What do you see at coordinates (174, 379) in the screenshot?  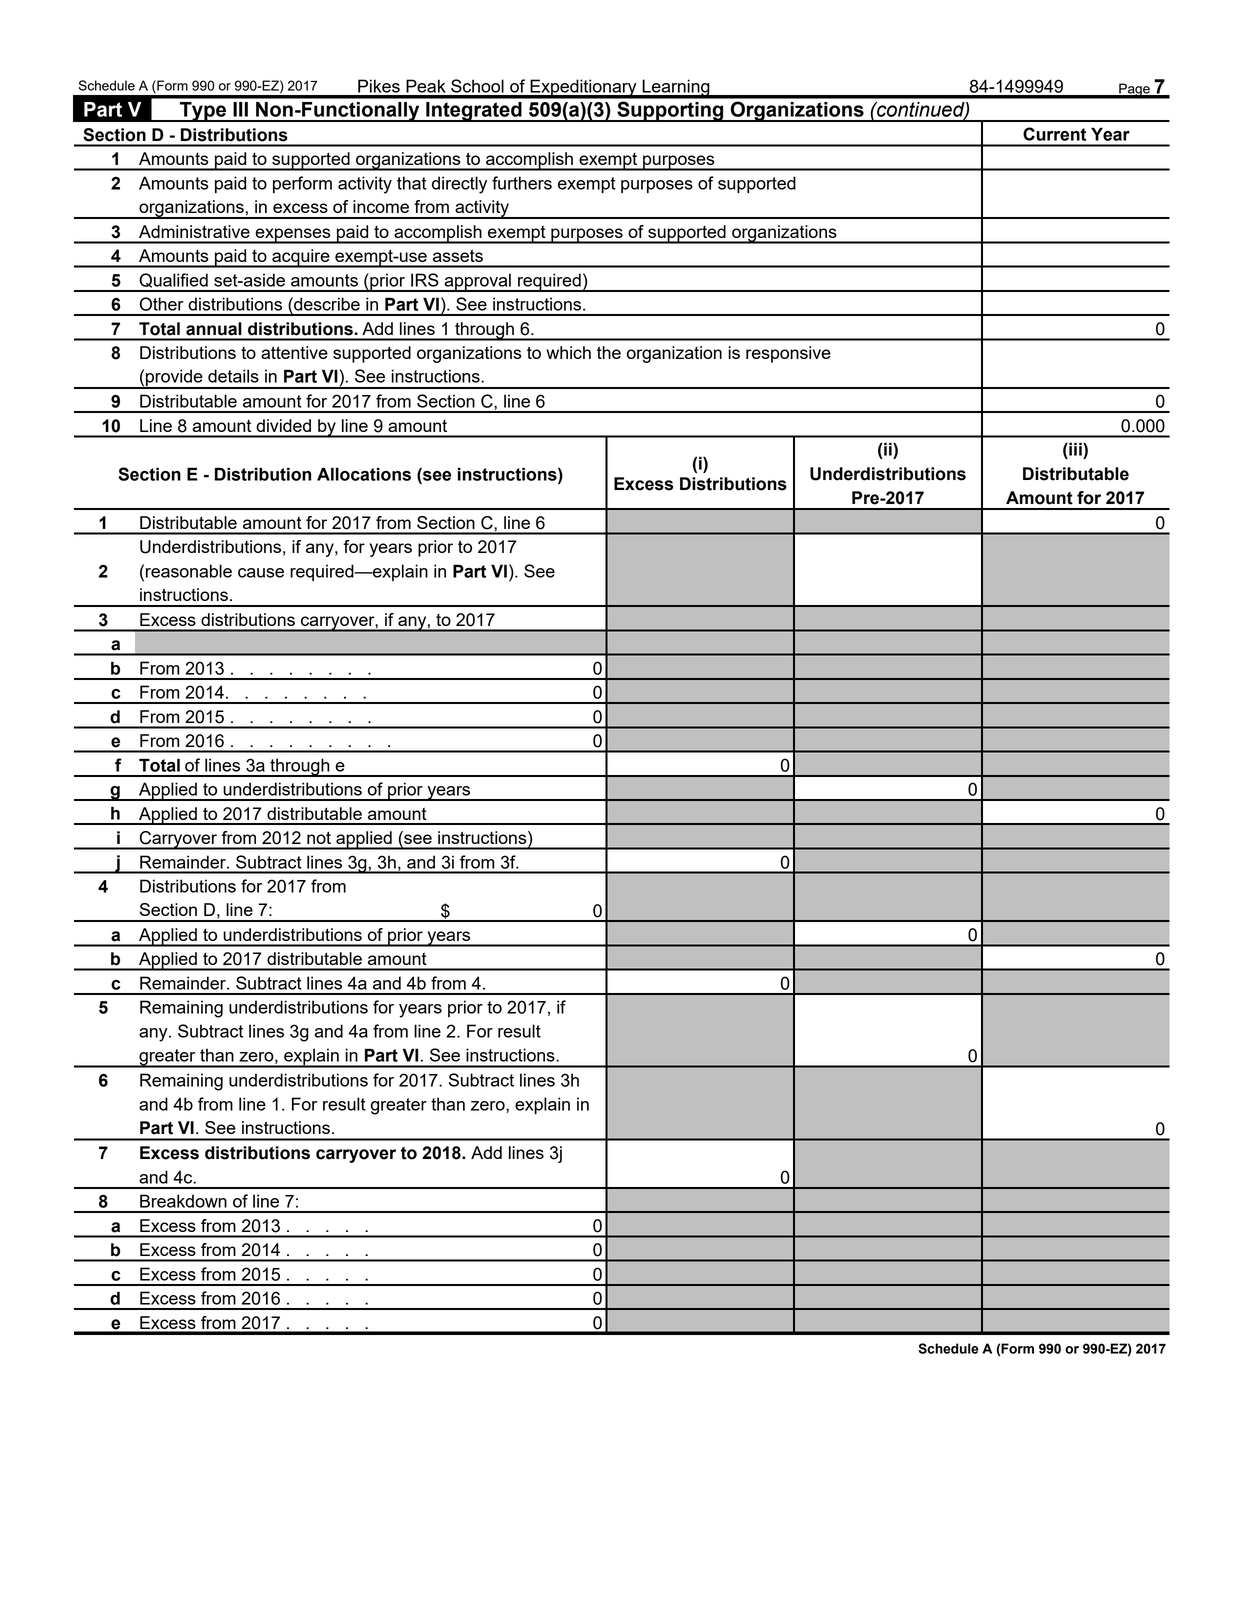 I see `provide` at bounding box center [174, 379].
